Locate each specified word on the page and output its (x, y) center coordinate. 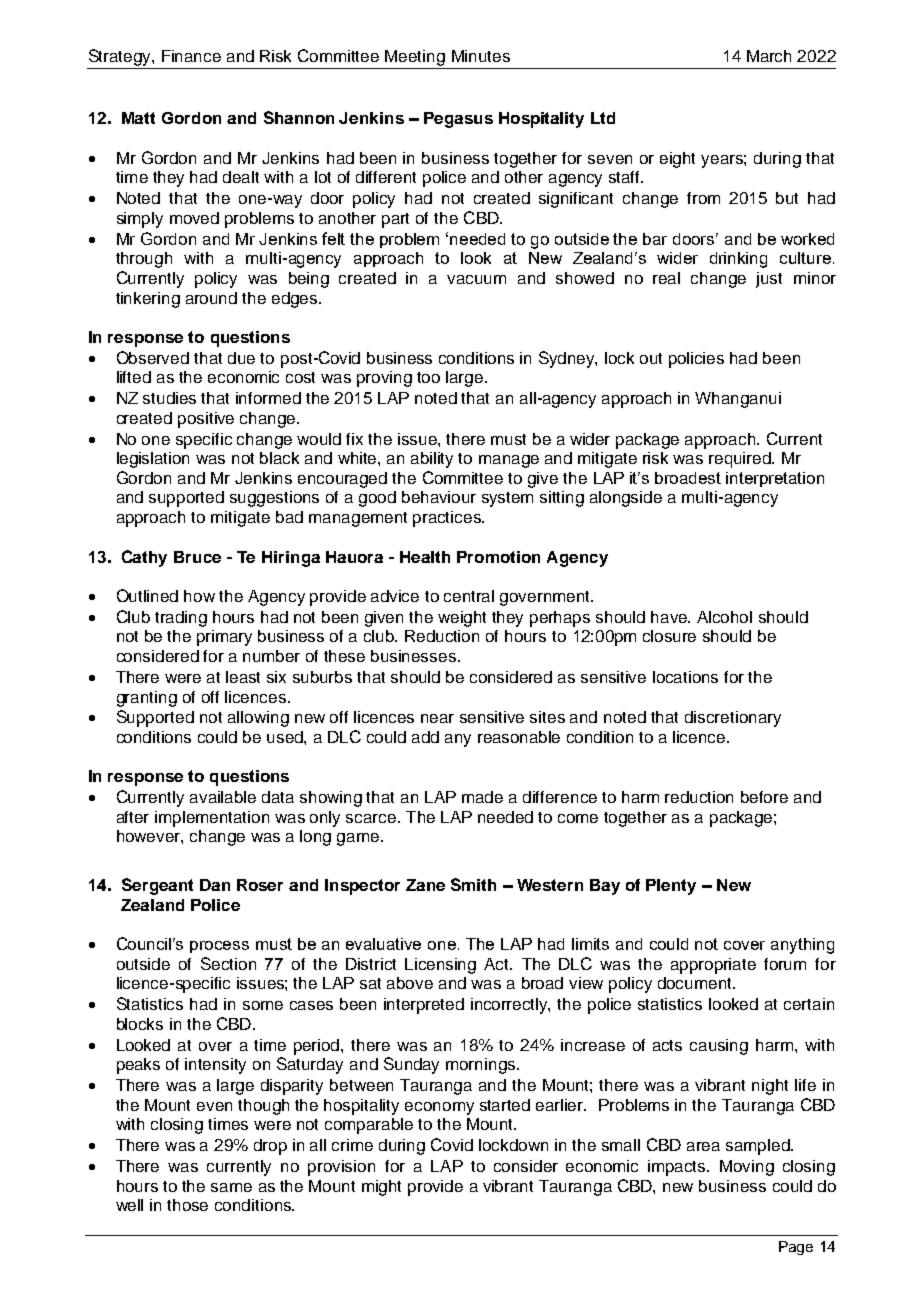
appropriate (713, 966)
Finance (191, 56)
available (223, 797)
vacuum (476, 279)
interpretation (775, 479)
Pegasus (458, 120)
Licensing (440, 966)
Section (228, 963)
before (764, 797)
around (211, 298)
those (187, 1205)
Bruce (197, 557)
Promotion (498, 557)
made (482, 797)
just (769, 280)
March (769, 56)
